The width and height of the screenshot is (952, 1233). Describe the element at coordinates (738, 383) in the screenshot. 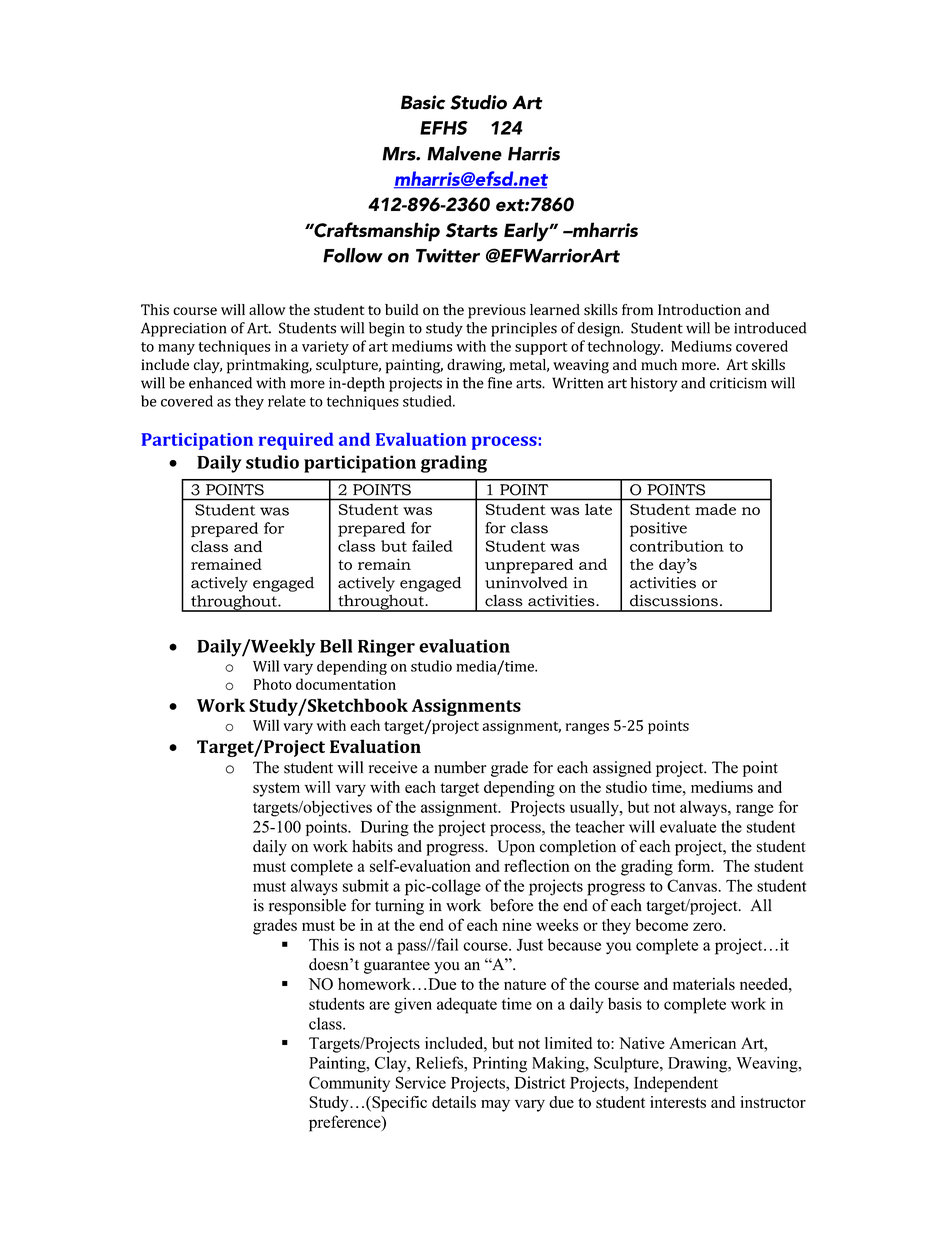

I see `criticism` at that location.
